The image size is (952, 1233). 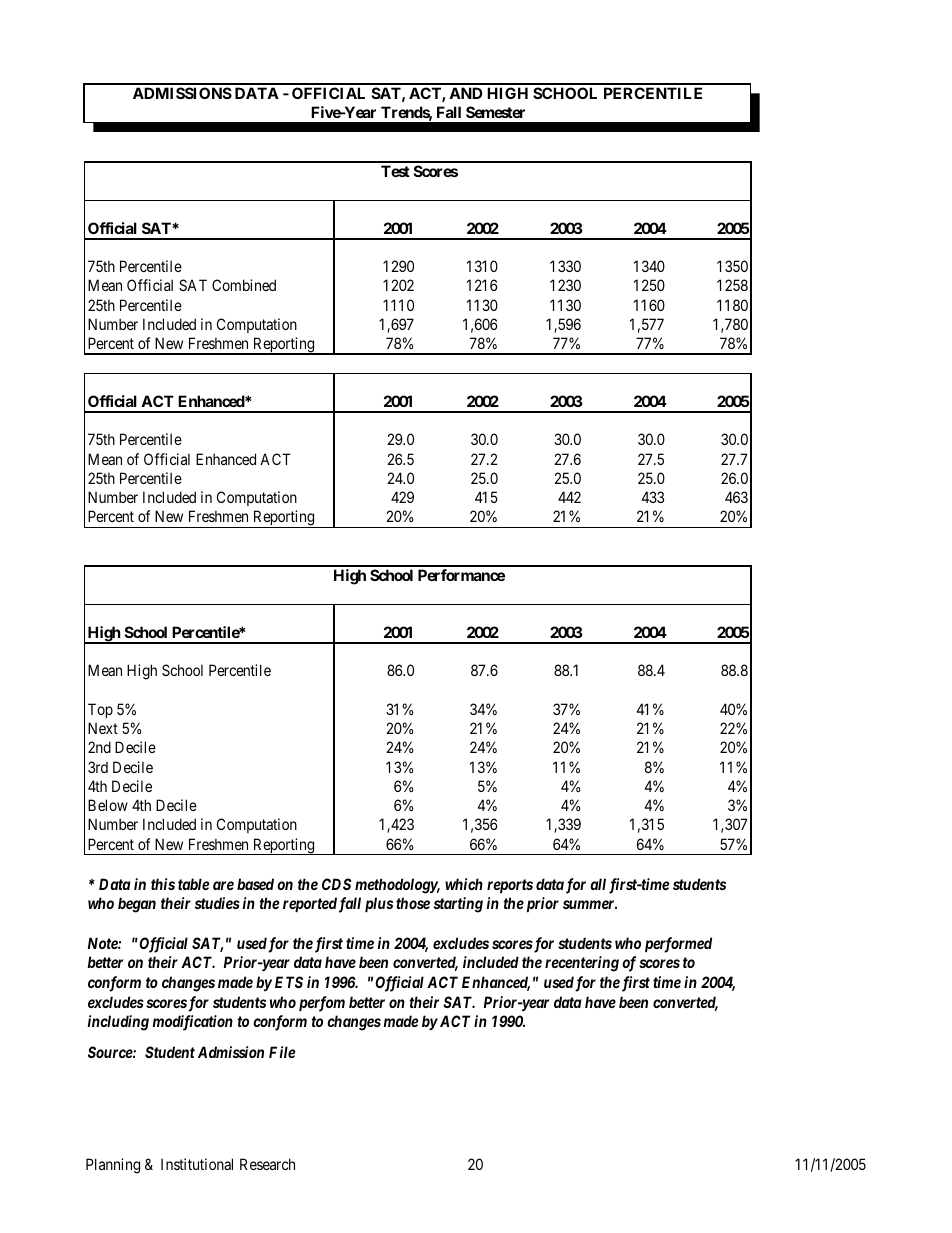 I want to click on performed, so click(x=678, y=945).
